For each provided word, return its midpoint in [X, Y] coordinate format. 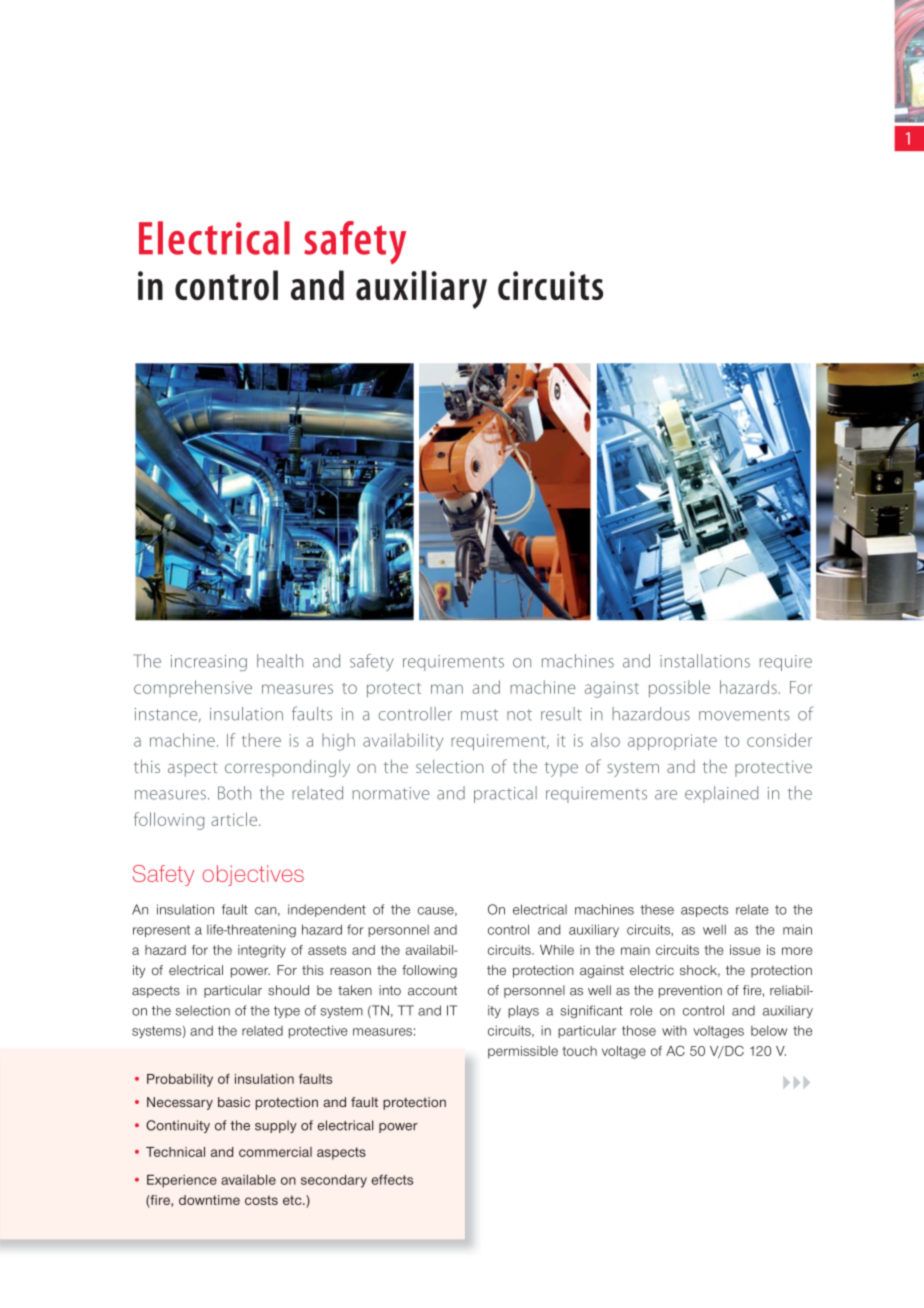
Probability [180, 1080]
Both [234, 793]
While [557, 950]
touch [580, 1051]
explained [721, 794]
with [674, 1031]
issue [745, 950]
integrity [262, 951]
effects [392, 1179]
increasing [209, 663]
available [248, 1180]
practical [505, 794]
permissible [523, 1052]
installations [705, 661]
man [447, 689]
